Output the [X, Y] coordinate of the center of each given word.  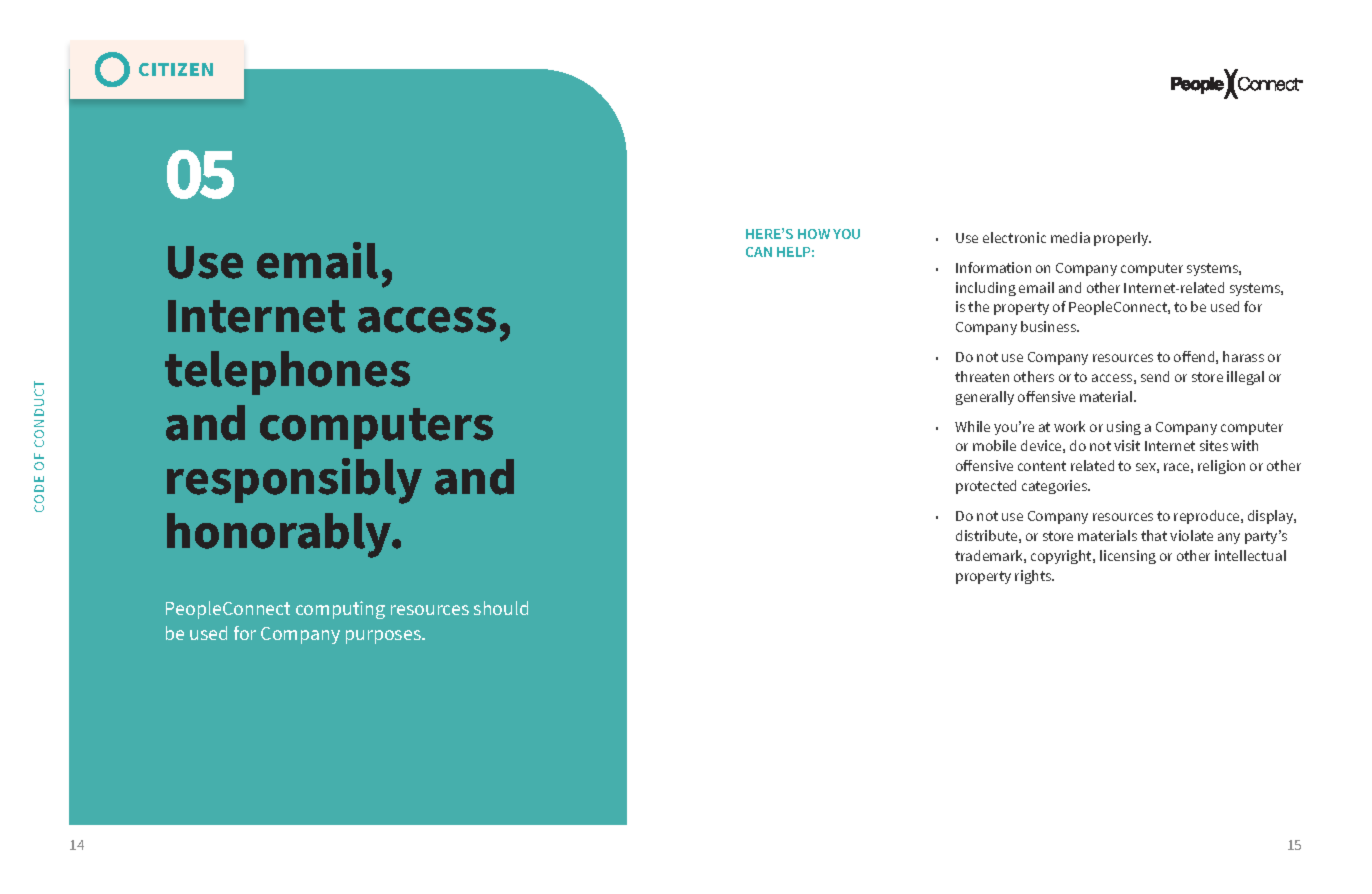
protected [986, 487]
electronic [1014, 237]
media [1070, 237]
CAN [759, 252]
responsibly [294, 481]
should [501, 608]
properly [1122, 239]
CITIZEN [176, 69]
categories [1056, 487]
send [1155, 376]
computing [340, 610]
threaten [982, 376]
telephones [287, 373]
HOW [814, 234]
